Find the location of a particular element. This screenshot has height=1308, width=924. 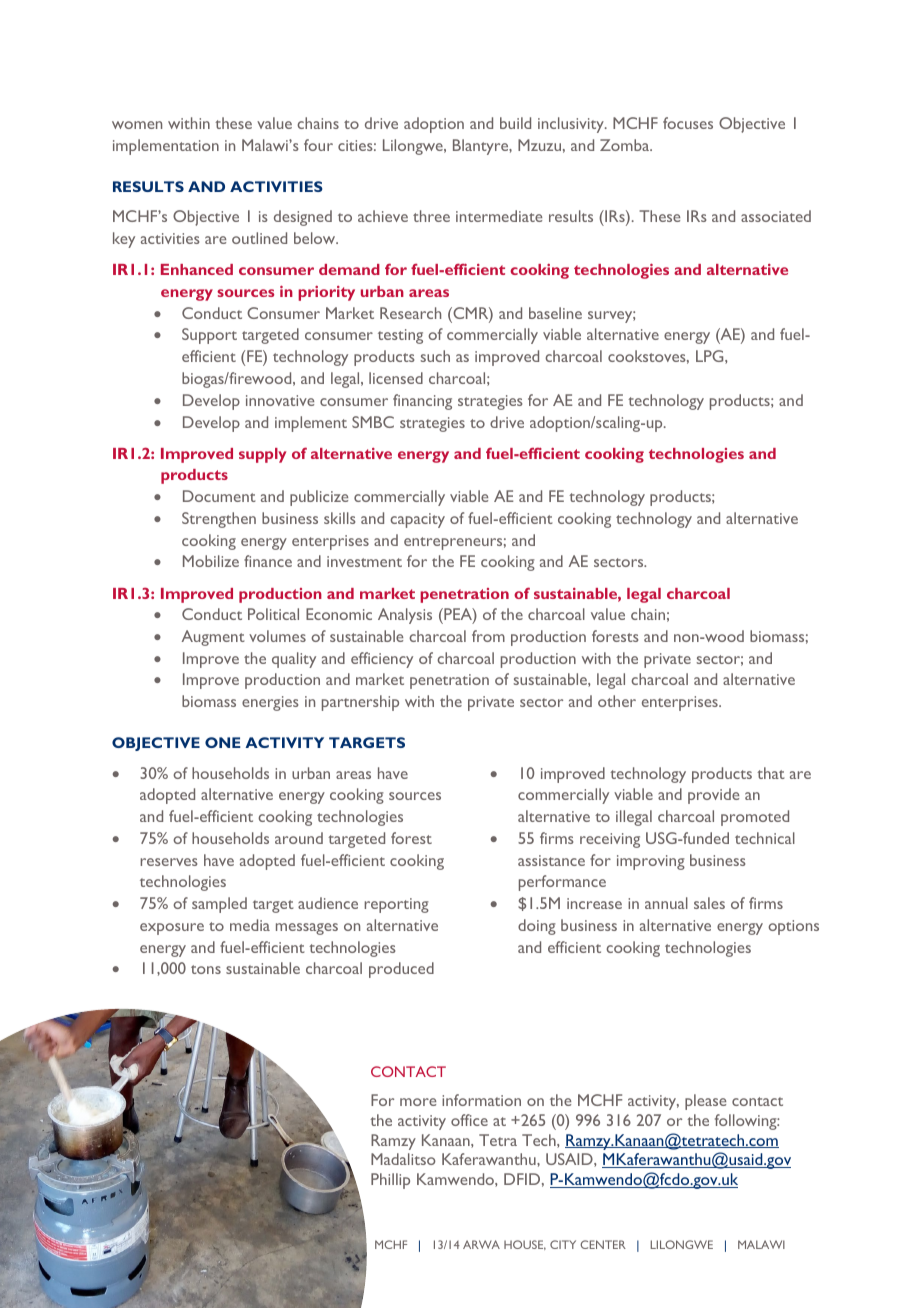

office is located at coordinates (469, 1120).
